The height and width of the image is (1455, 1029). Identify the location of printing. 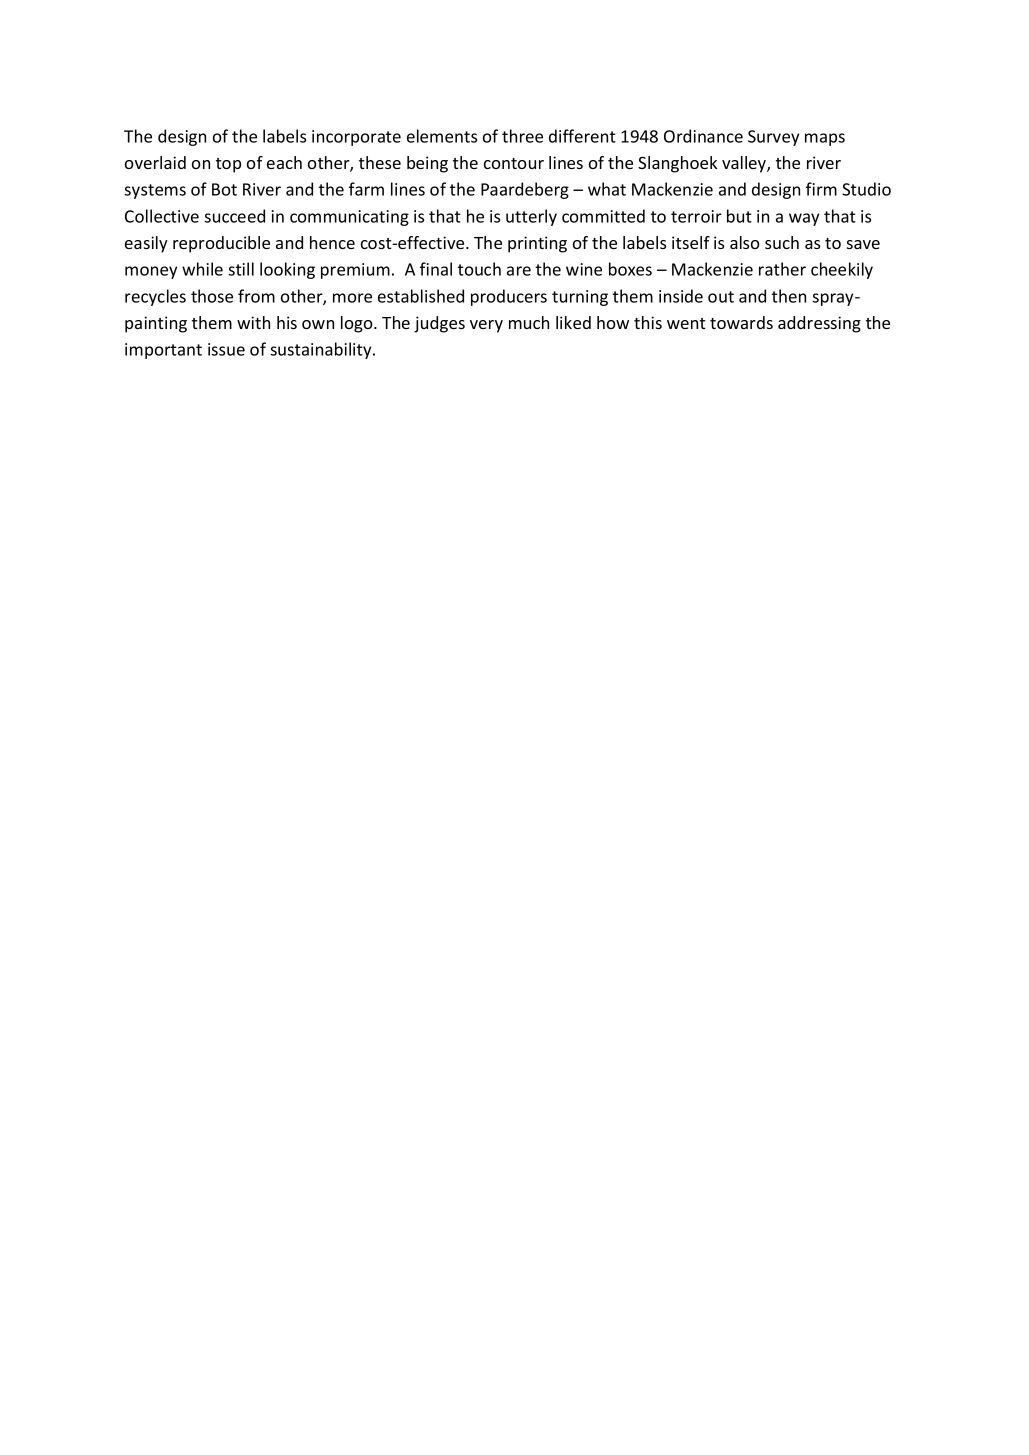
(537, 244).
